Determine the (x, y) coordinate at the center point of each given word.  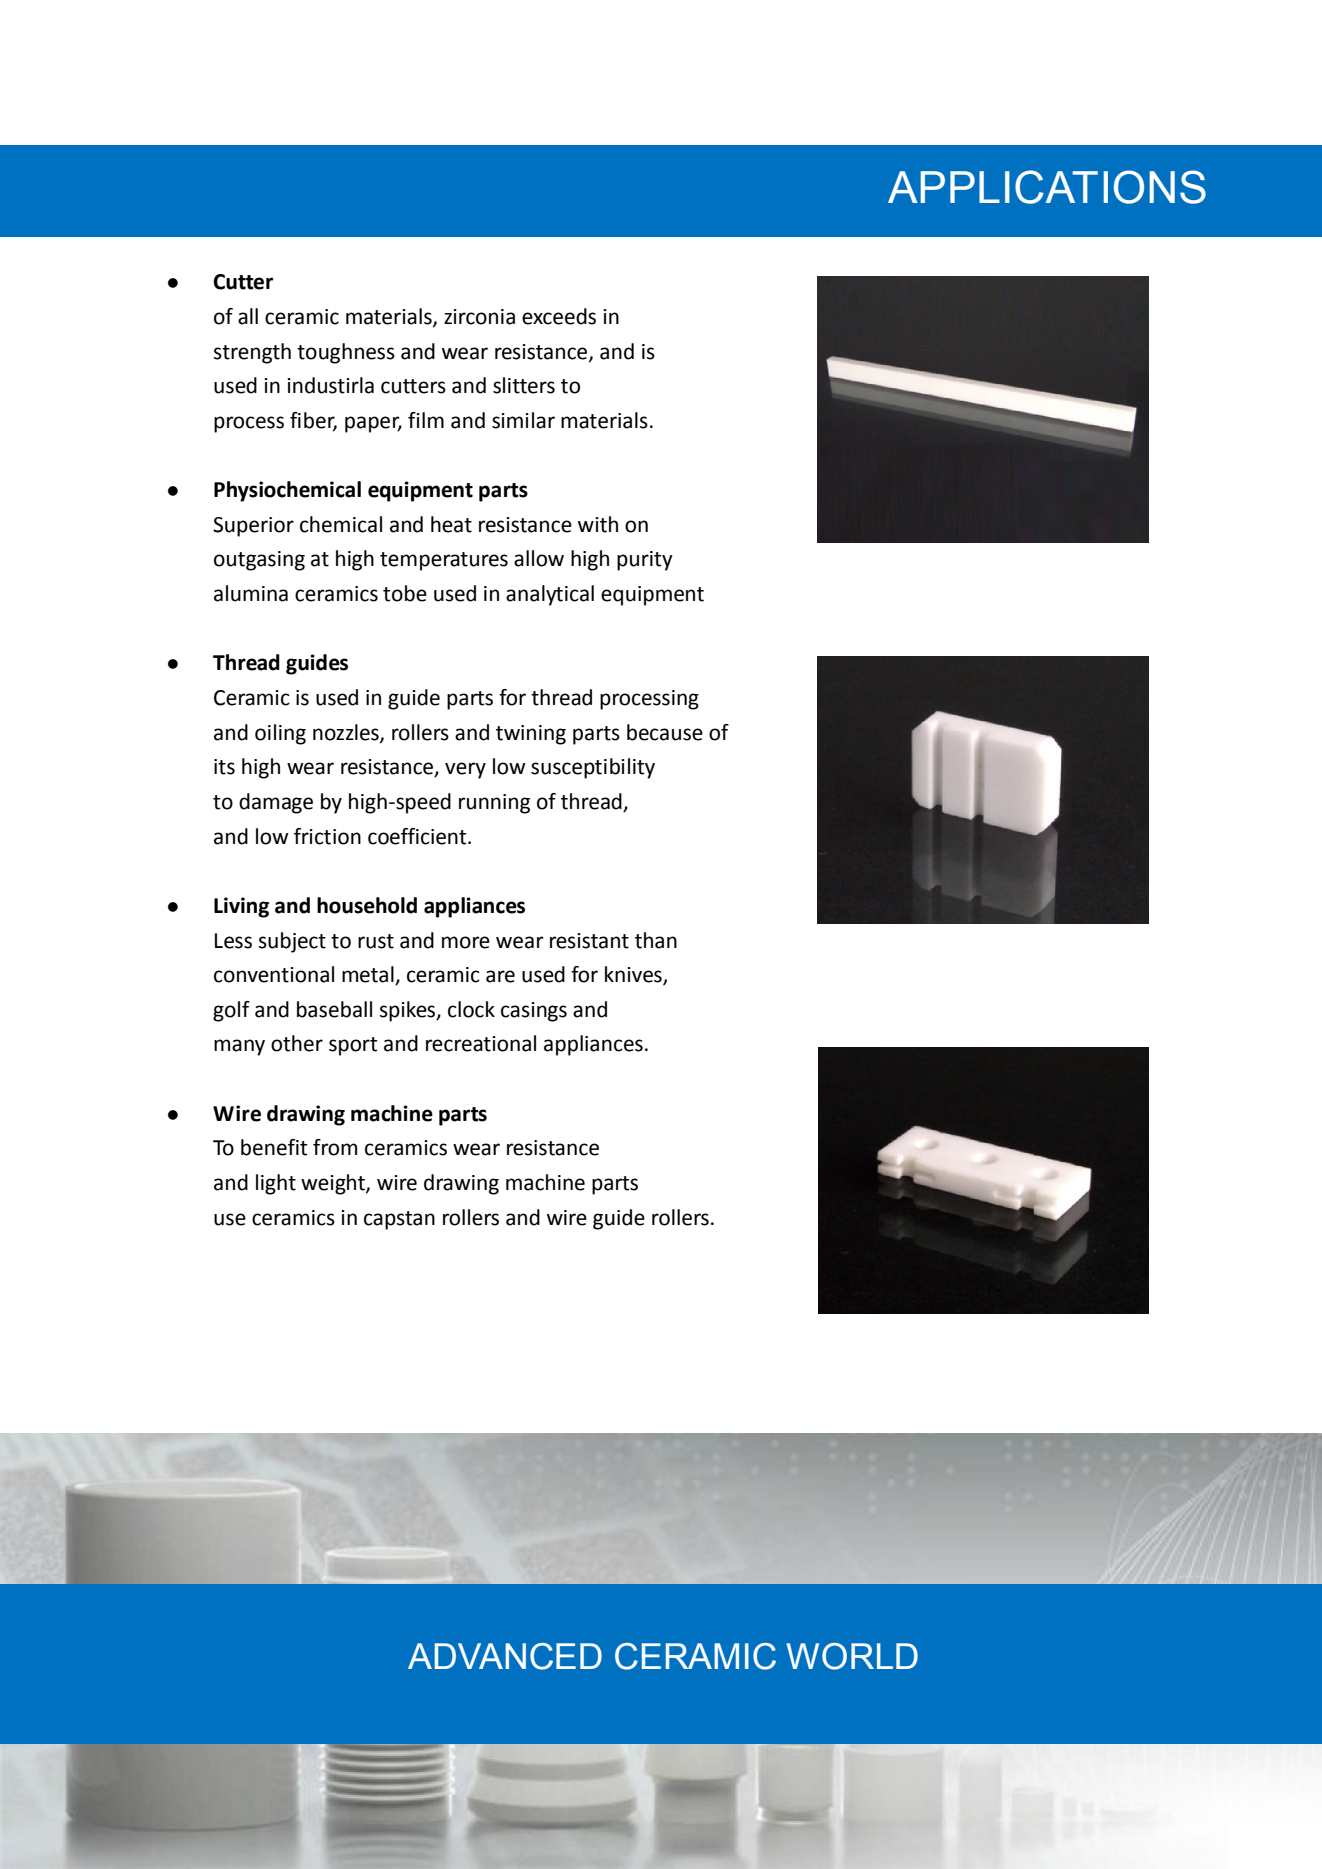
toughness (346, 353)
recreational (481, 1043)
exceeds (559, 316)
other (297, 1043)
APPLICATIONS (1047, 187)
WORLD (852, 1656)
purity (645, 561)
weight (334, 1184)
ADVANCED (505, 1656)
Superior (253, 527)
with (598, 524)
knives (634, 975)
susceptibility (593, 768)
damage (276, 803)
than (656, 940)
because (665, 732)
